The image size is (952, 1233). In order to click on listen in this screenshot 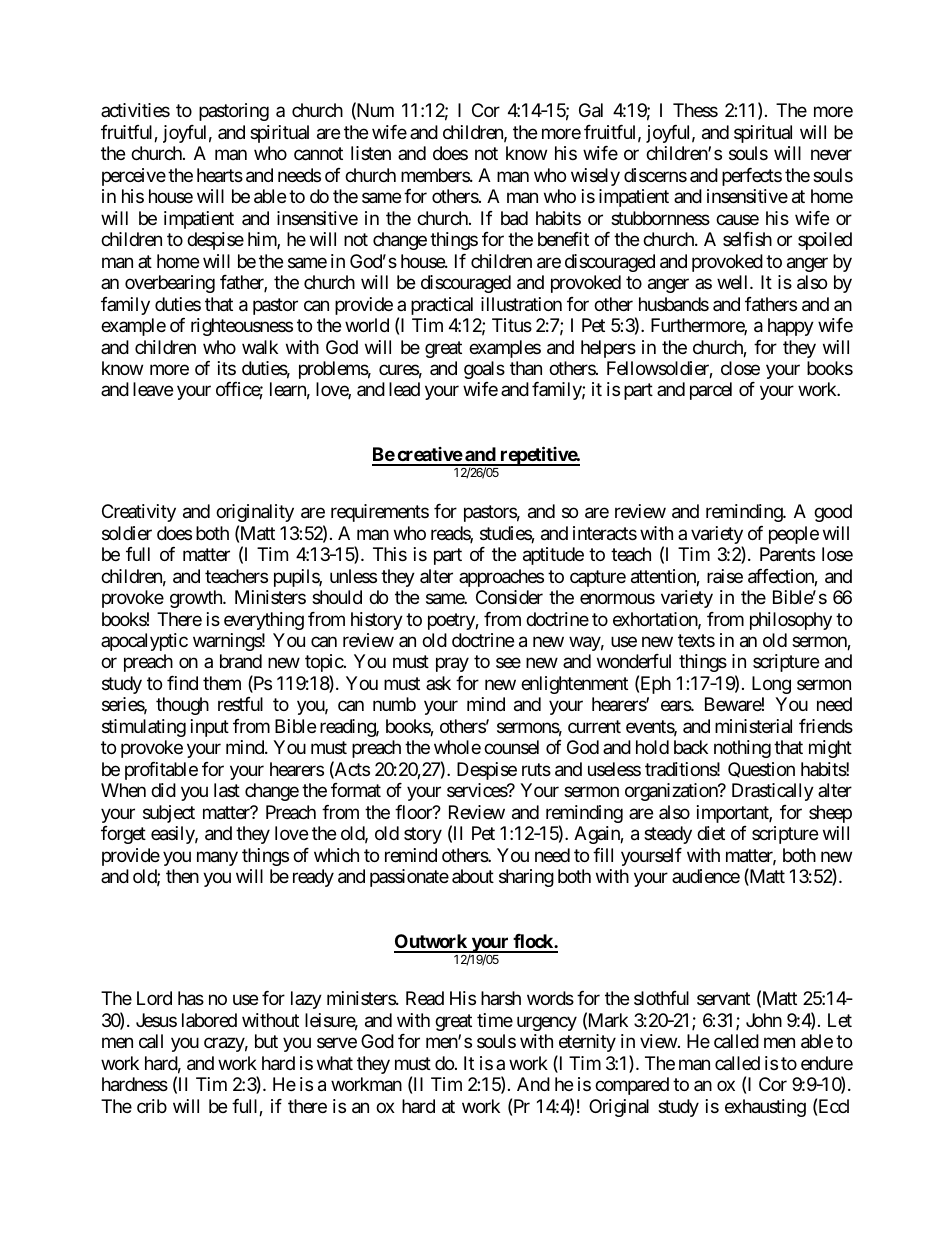, I will do `click(371, 153)`.
